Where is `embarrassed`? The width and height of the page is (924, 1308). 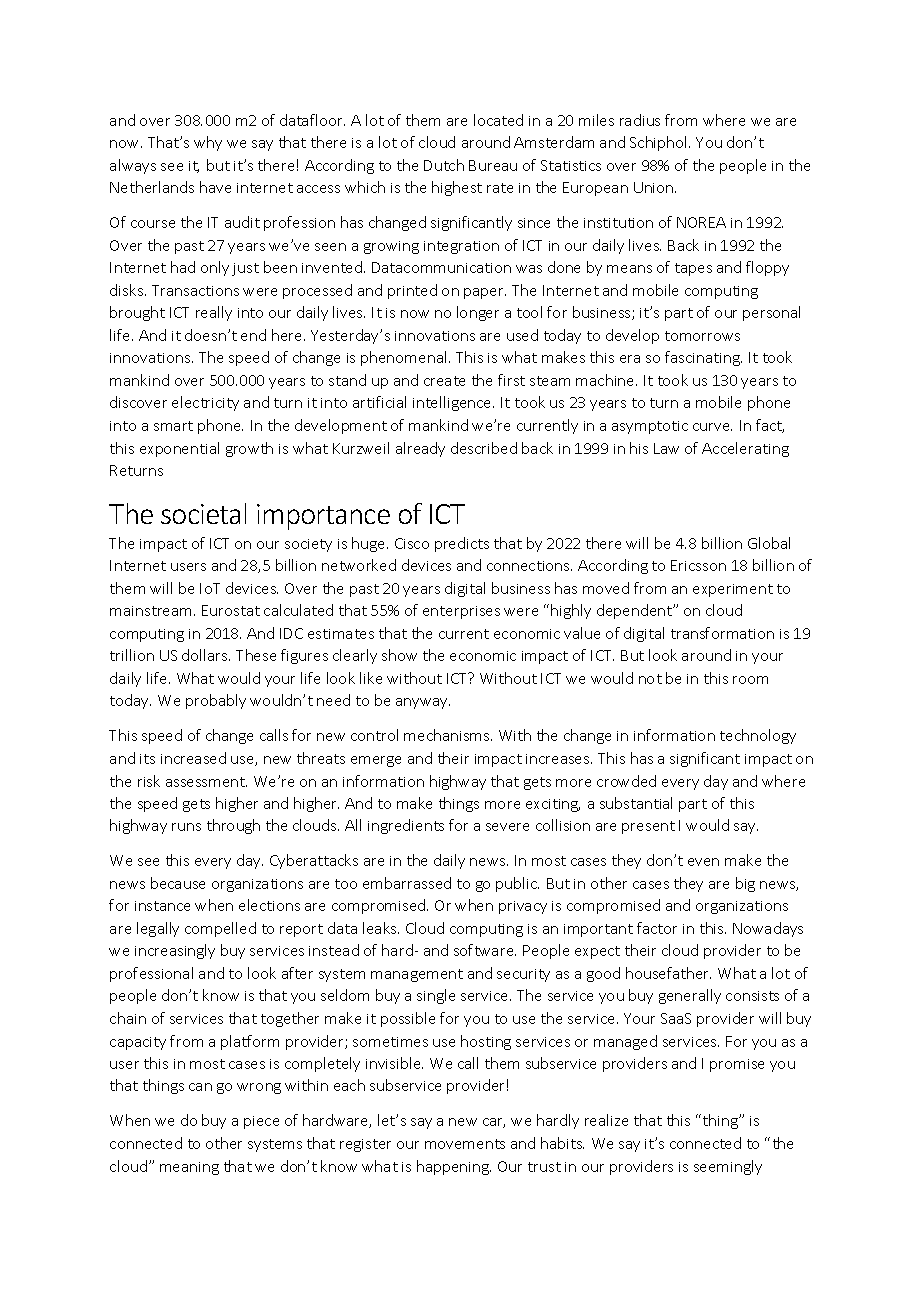
embarrassed is located at coordinates (407, 883).
